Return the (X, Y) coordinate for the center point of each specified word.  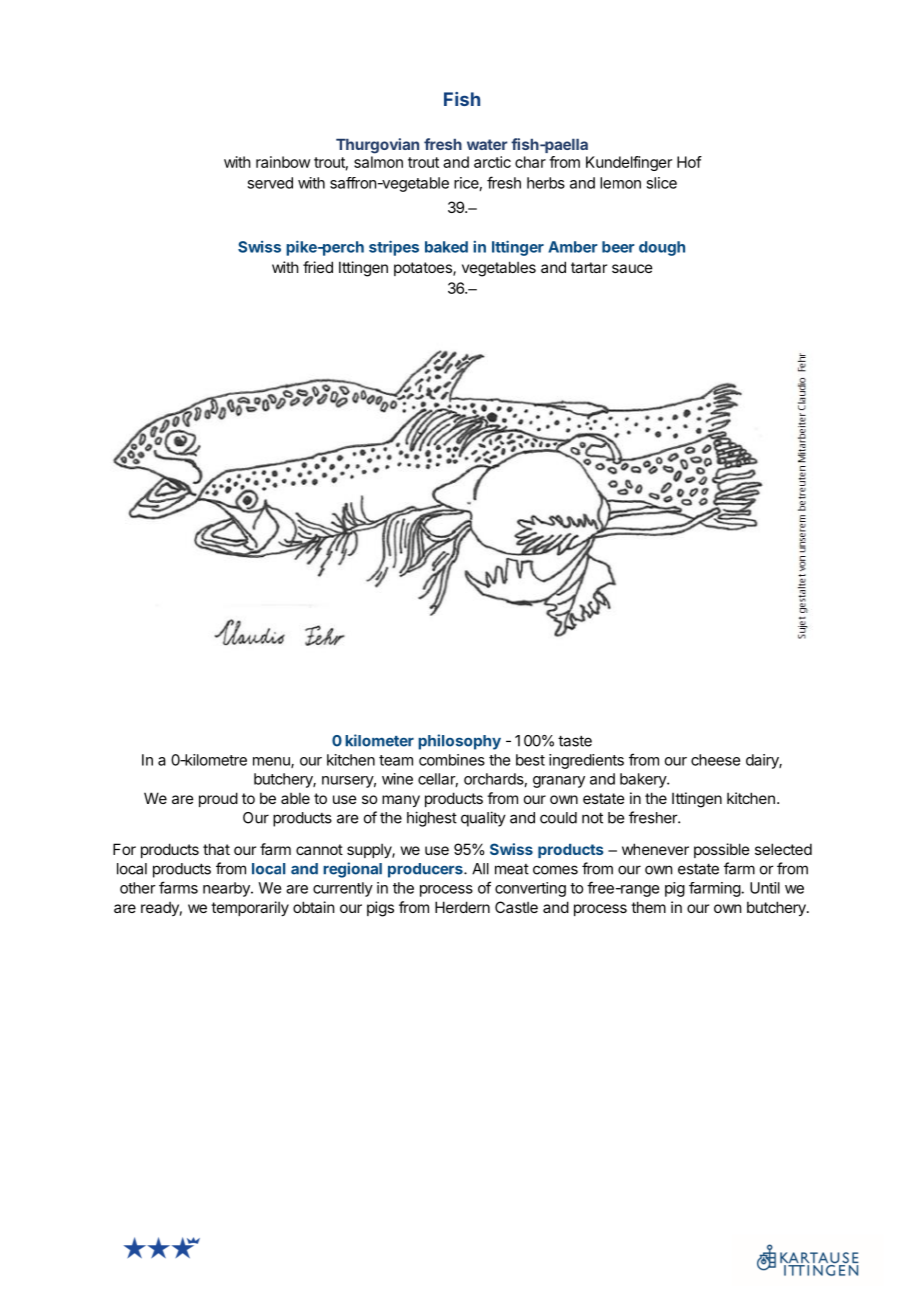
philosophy (459, 742)
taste (575, 741)
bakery (644, 780)
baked (446, 247)
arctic (492, 162)
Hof (689, 162)
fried (318, 267)
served (270, 183)
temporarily (250, 908)
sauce (632, 268)
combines (452, 760)
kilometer (379, 740)
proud (218, 799)
